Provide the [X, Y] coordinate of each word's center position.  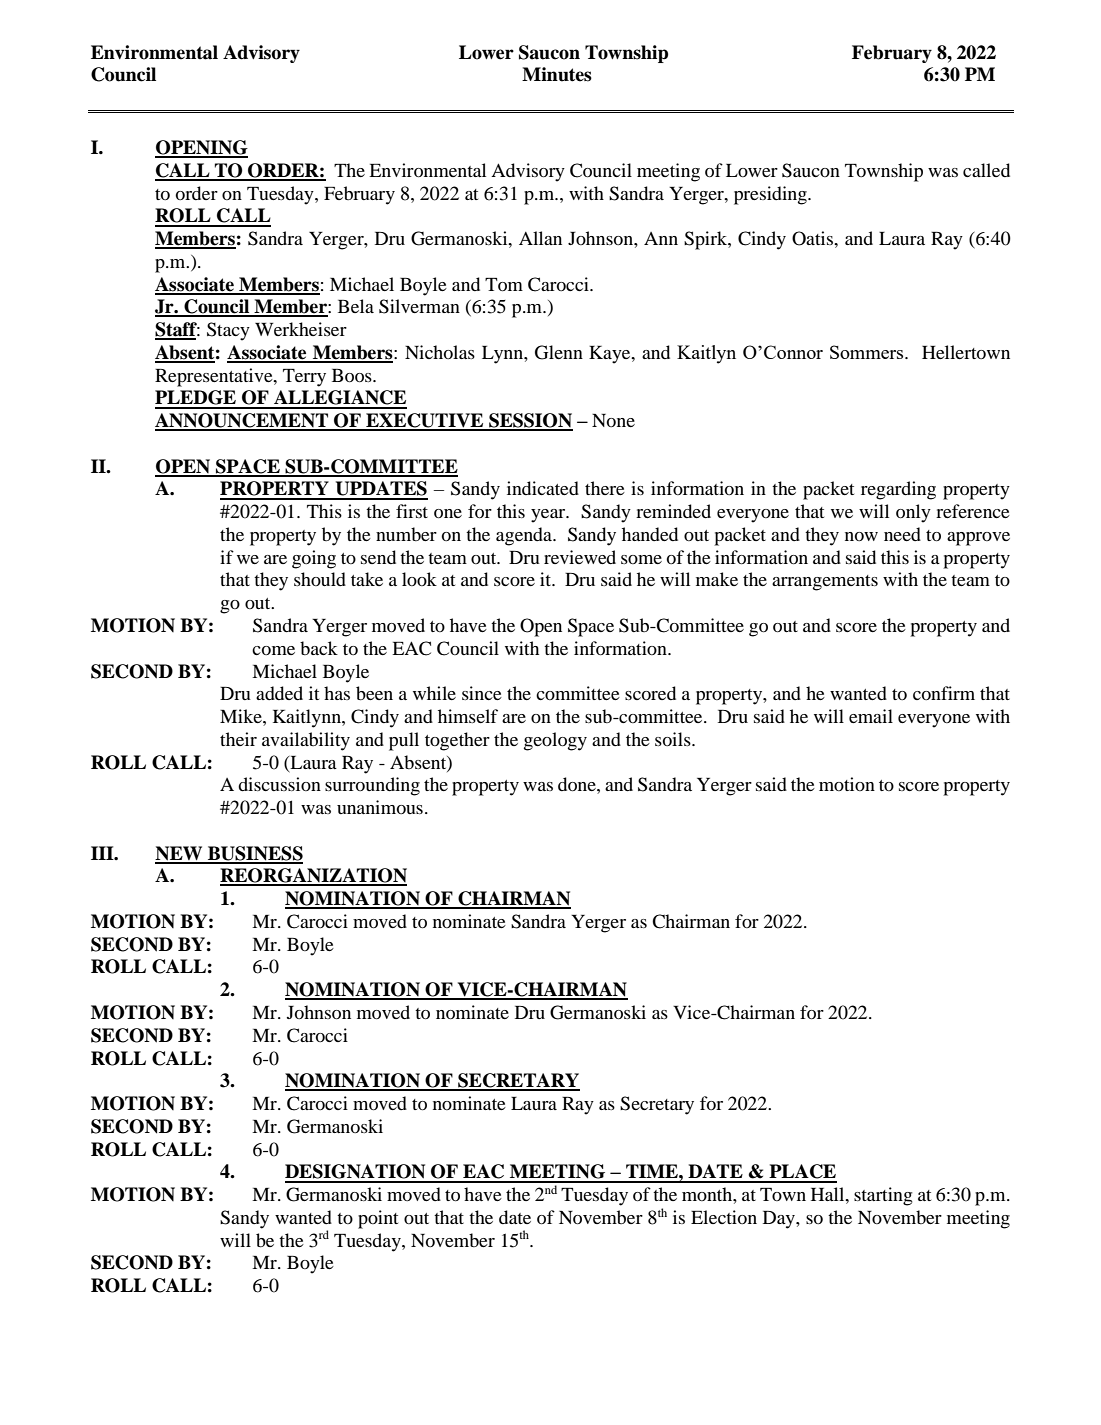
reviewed [580, 557]
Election [724, 1217]
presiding [771, 195]
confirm [944, 693]
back [319, 648]
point [378, 1219]
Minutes [557, 74]
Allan [540, 238]
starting [883, 1196]
